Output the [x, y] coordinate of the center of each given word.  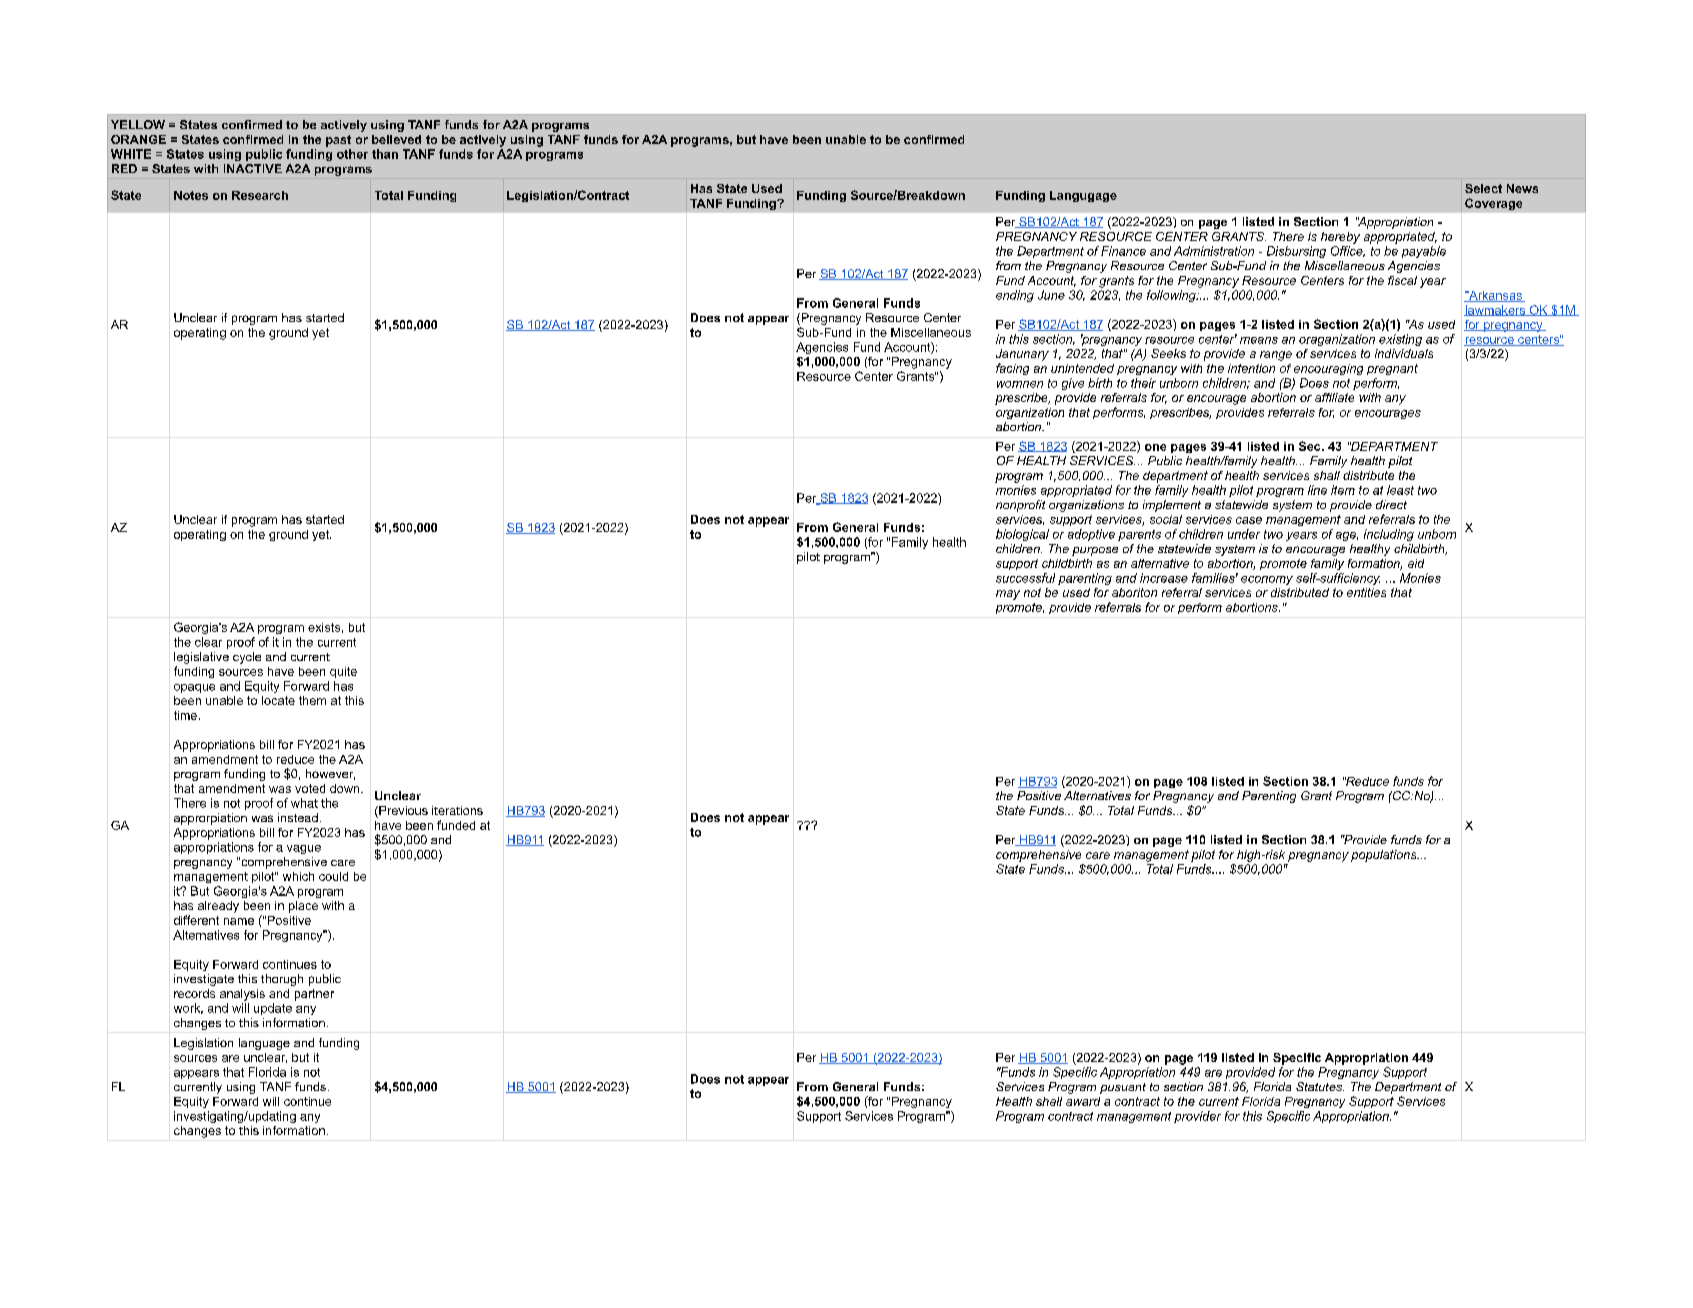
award [1083, 1101]
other [352, 154]
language [264, 1044]
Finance [1123, 251]
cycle [247, 658]
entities [1366, 592]
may [1008, 595]
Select [1483, 188]
